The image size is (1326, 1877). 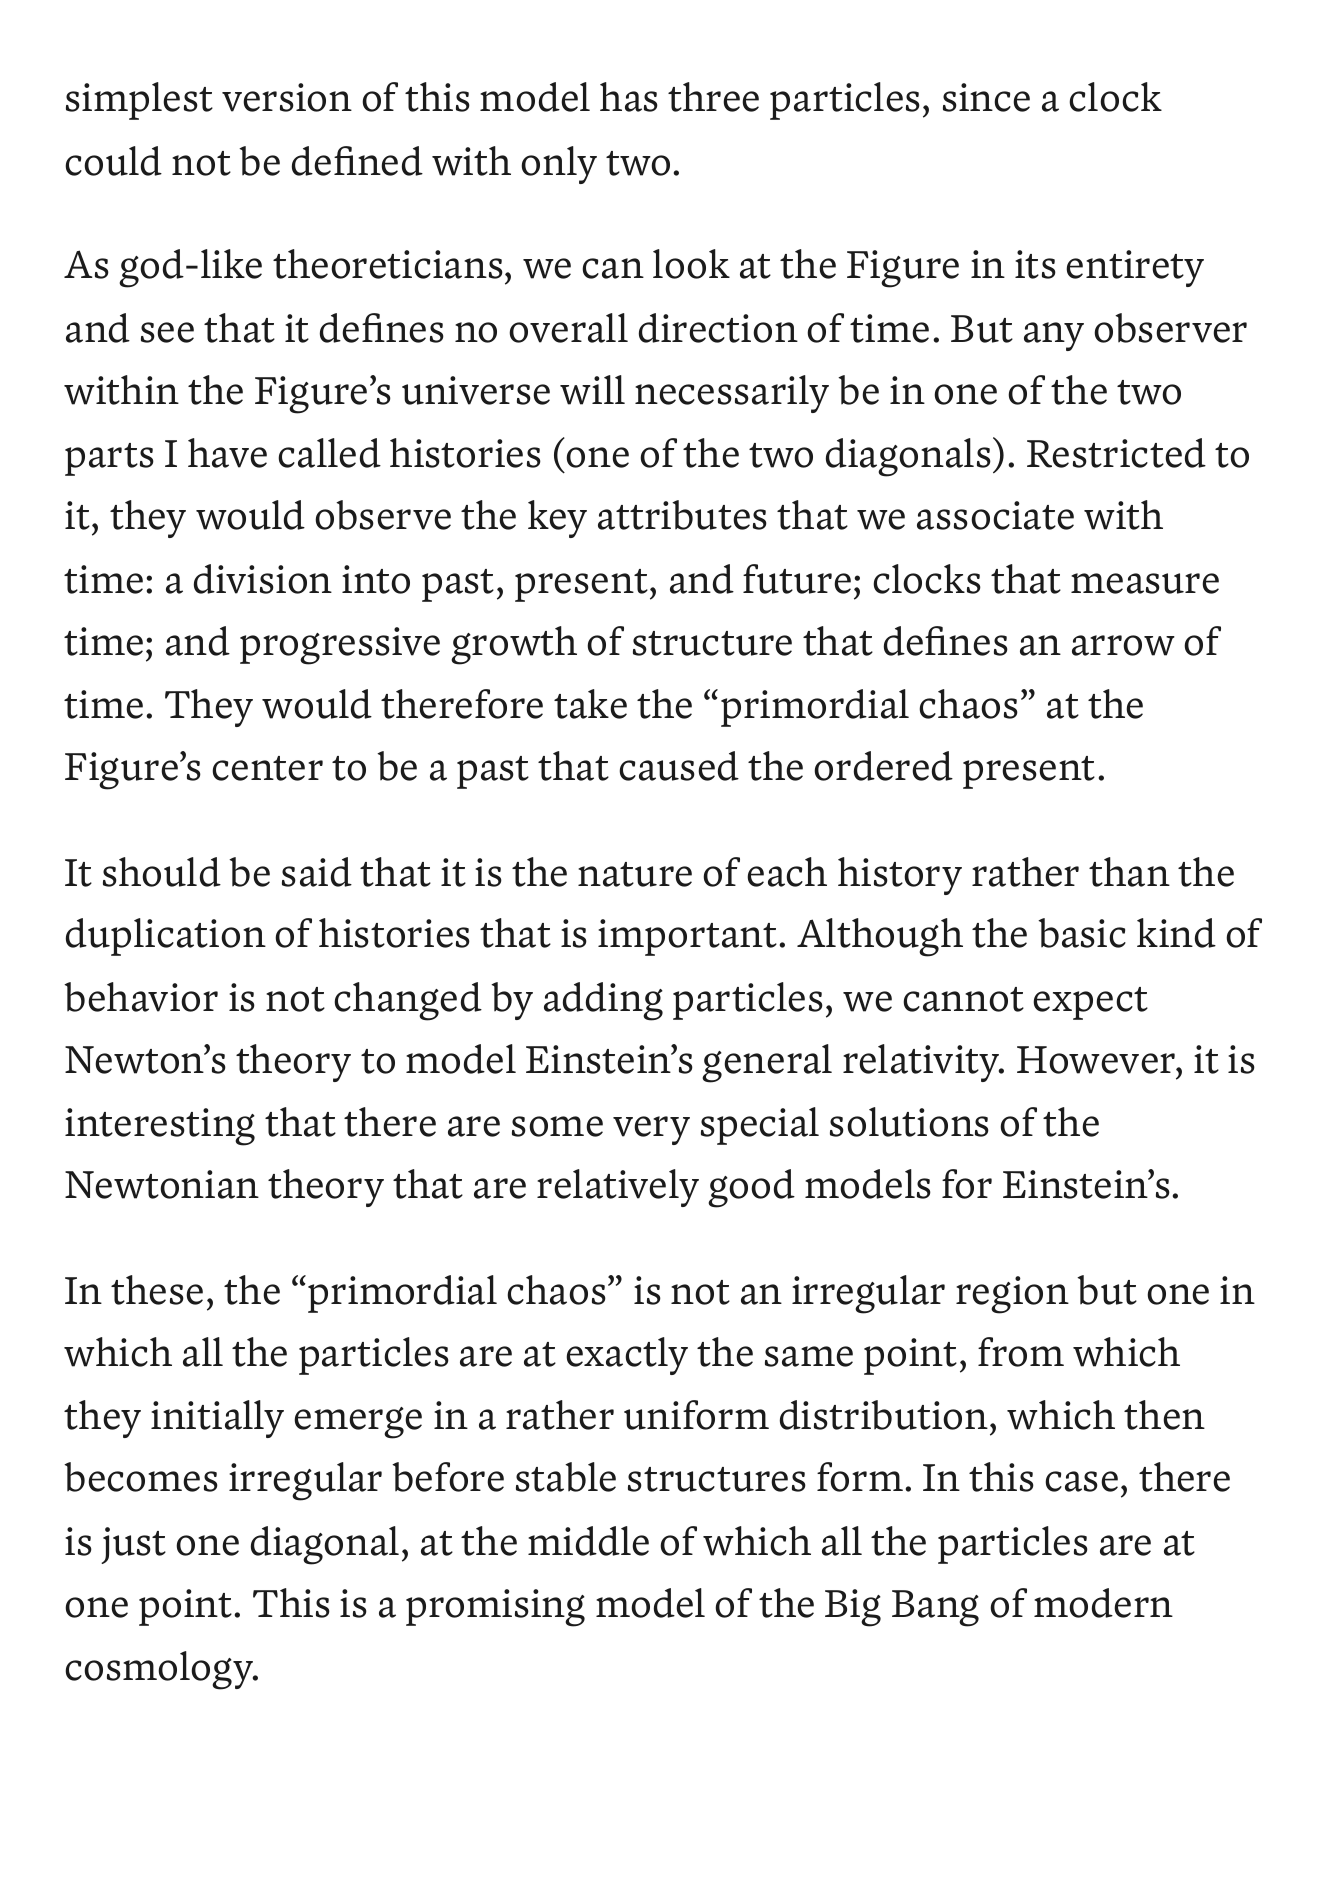 I want to click on very, so click(x=651, y=1130).
